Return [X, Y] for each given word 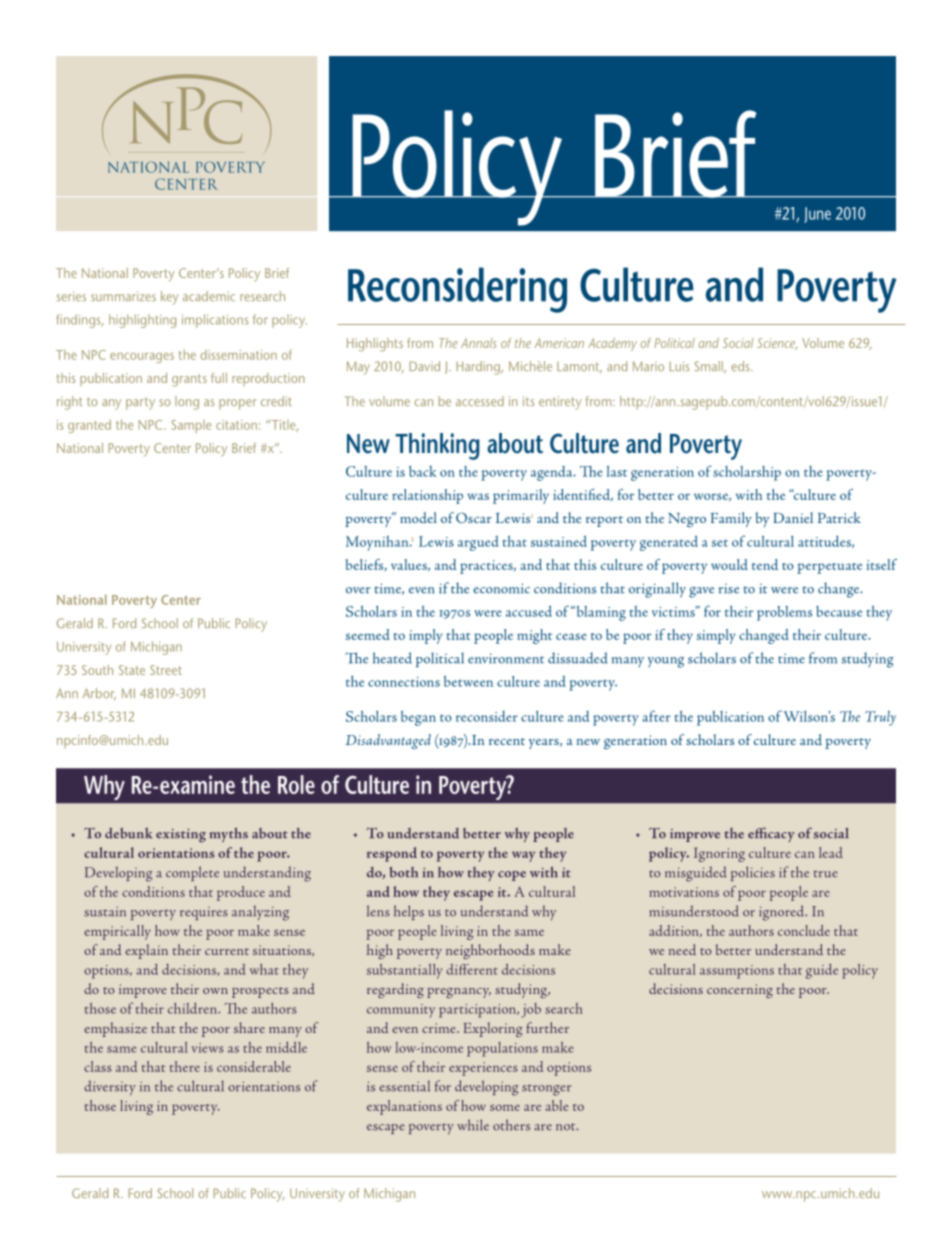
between [468, 681]
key [169, 298]
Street [166, 670]
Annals [479, 343]
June [817, 215]
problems [784, 613]
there [185, 1066]
